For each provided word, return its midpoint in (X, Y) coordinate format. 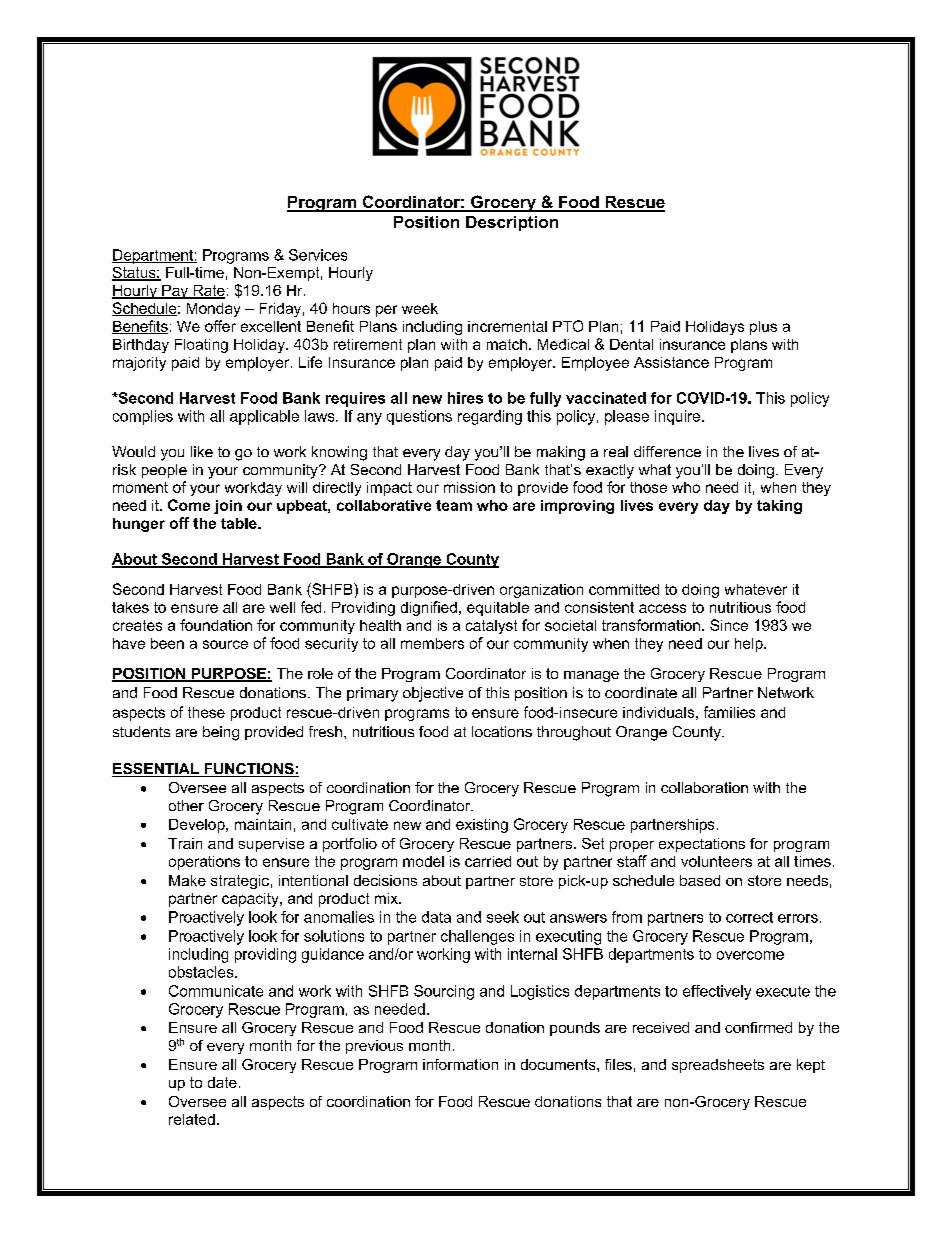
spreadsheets (718, 1066)
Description (512, 223)
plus (763, 328)
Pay (175, 292)
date (222, 1082)
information (460, 1064)
